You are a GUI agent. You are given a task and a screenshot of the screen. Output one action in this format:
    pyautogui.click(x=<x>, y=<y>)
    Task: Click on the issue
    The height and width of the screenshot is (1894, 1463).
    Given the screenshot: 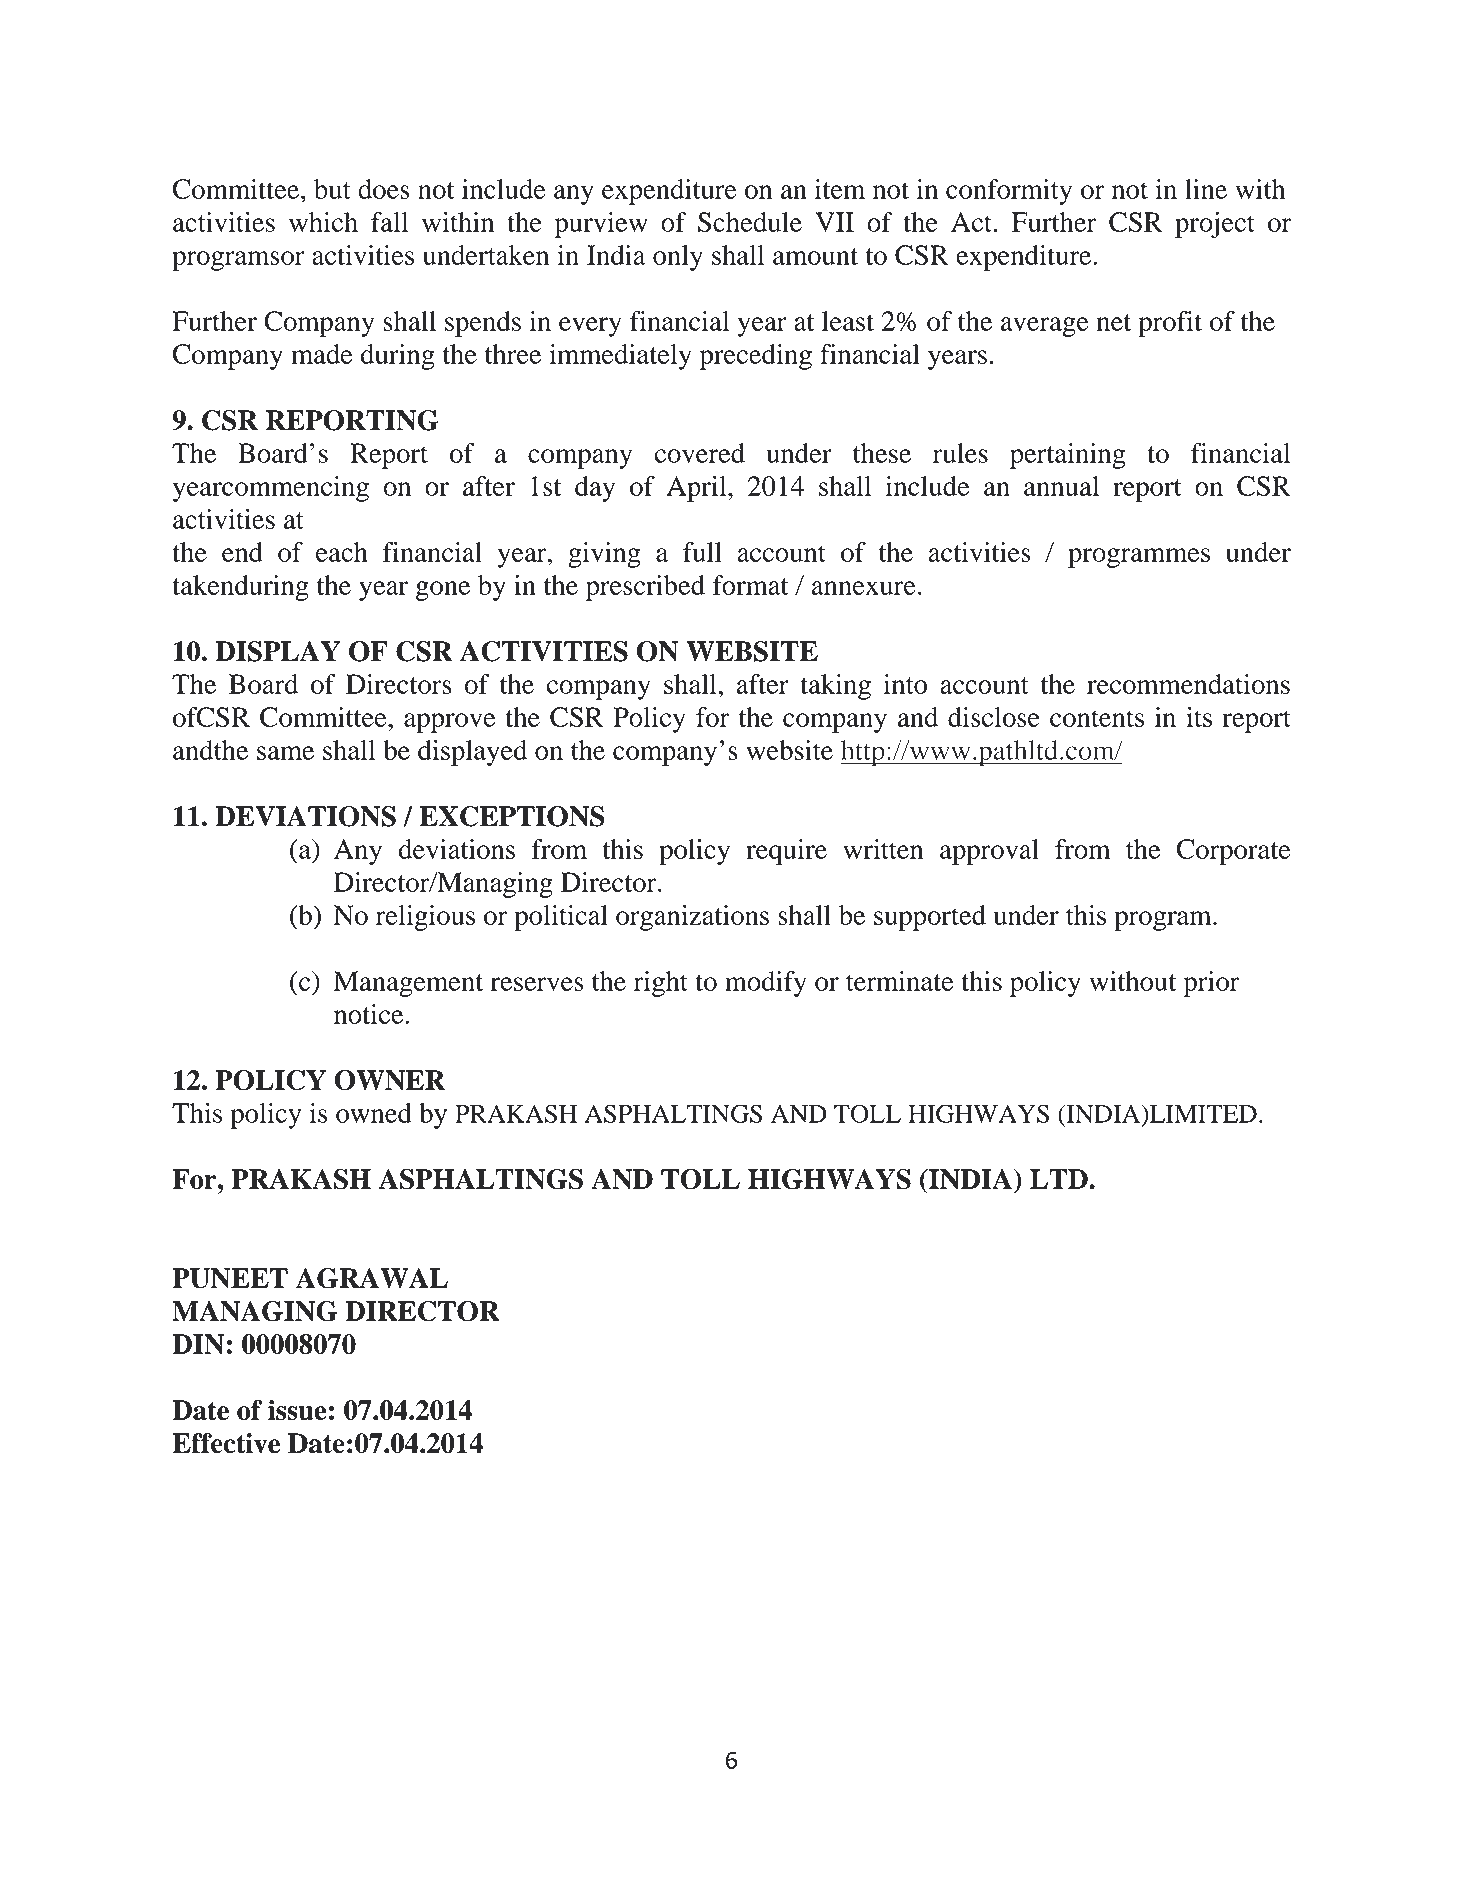 What is the action you would take?
    pyautogui.click(x=297, y=1410)
